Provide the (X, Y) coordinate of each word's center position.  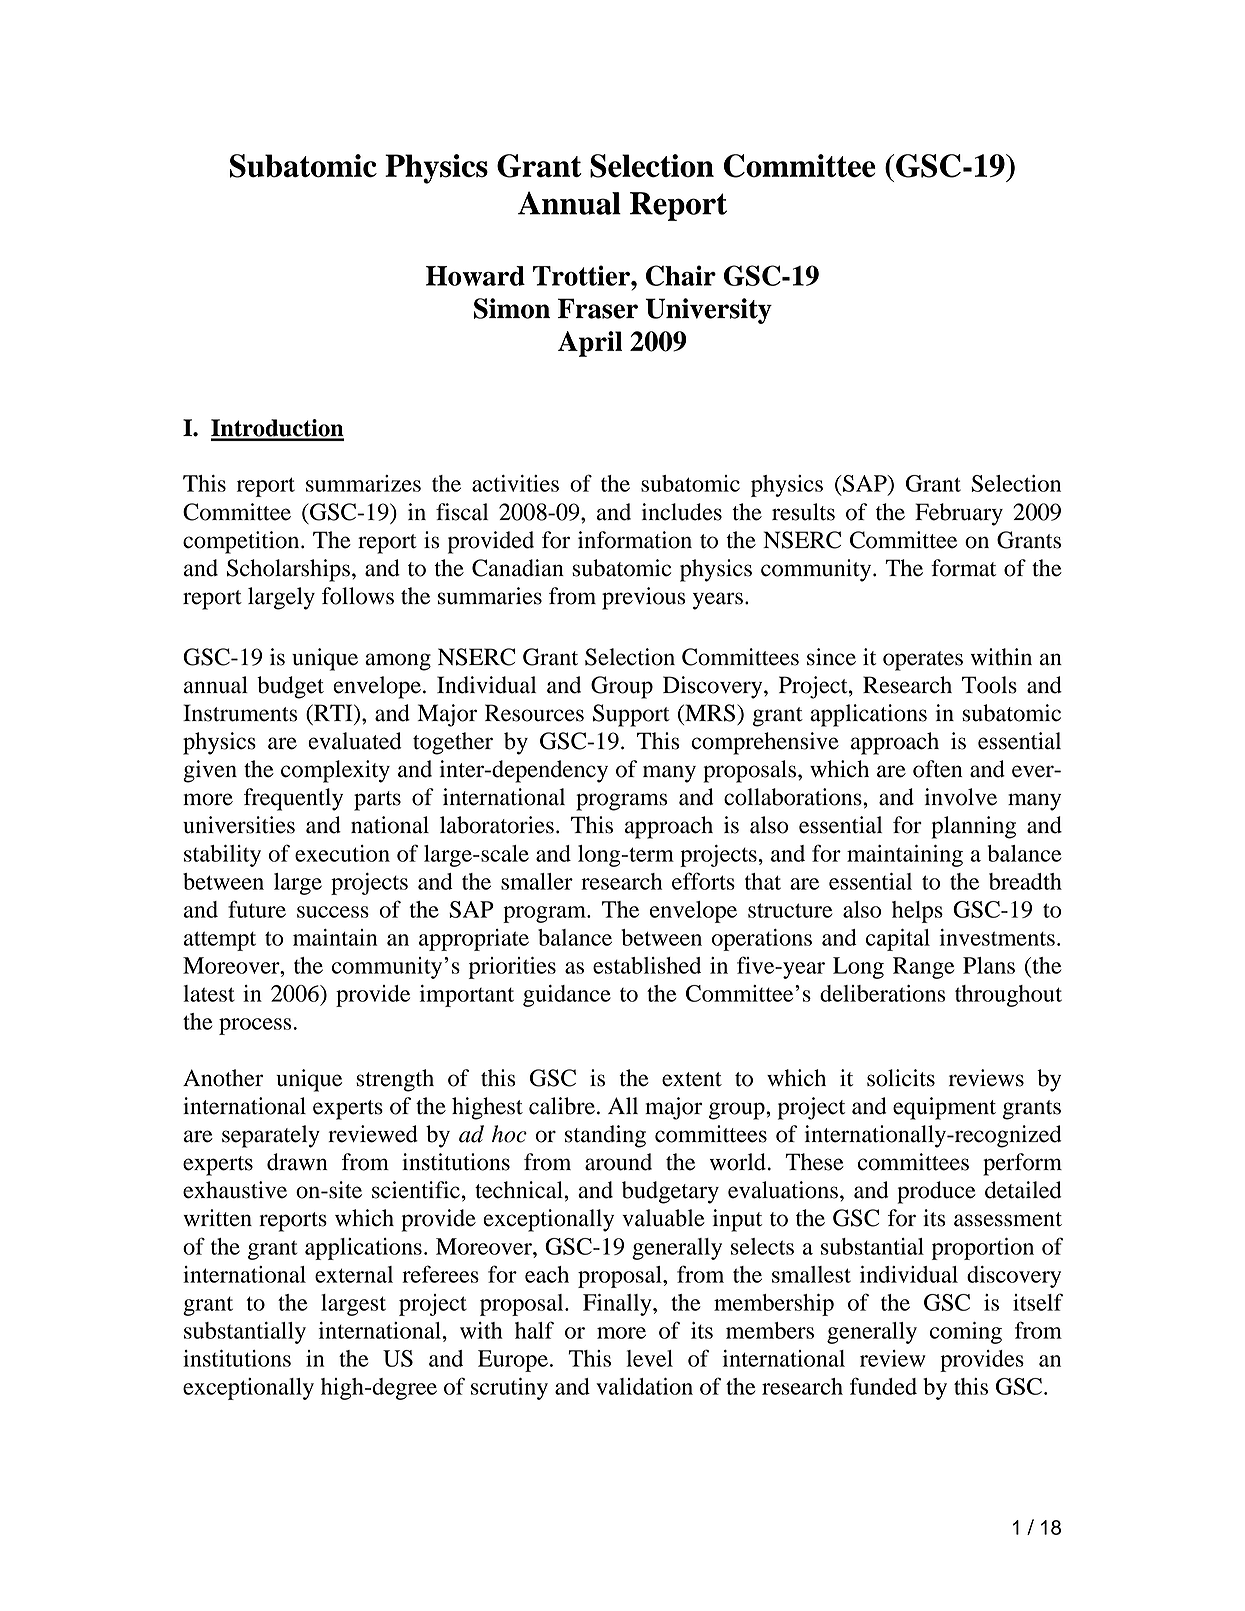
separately (271, 1136)
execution (342, 853)
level (649, 1358)
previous (643, 598)
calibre (562, 1106)
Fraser (598, 308)
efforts (703, 881)
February (959, 514)
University (708, 311)
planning (974, 827)
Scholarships (288, 570)
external (354, 1274)
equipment (944, 1108)
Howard (475, 276)
